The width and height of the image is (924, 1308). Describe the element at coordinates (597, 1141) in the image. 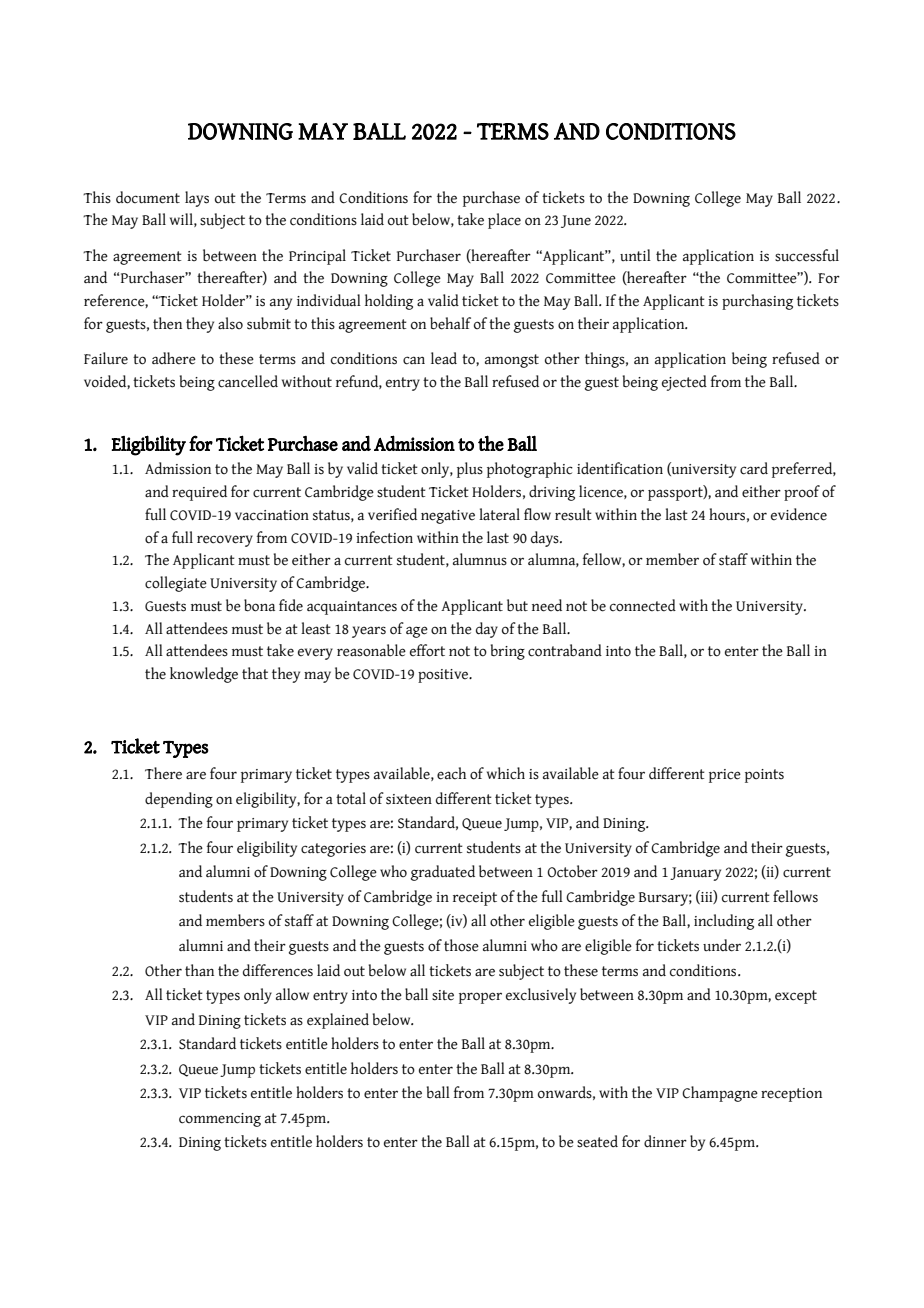

I see `seated` at that location.
